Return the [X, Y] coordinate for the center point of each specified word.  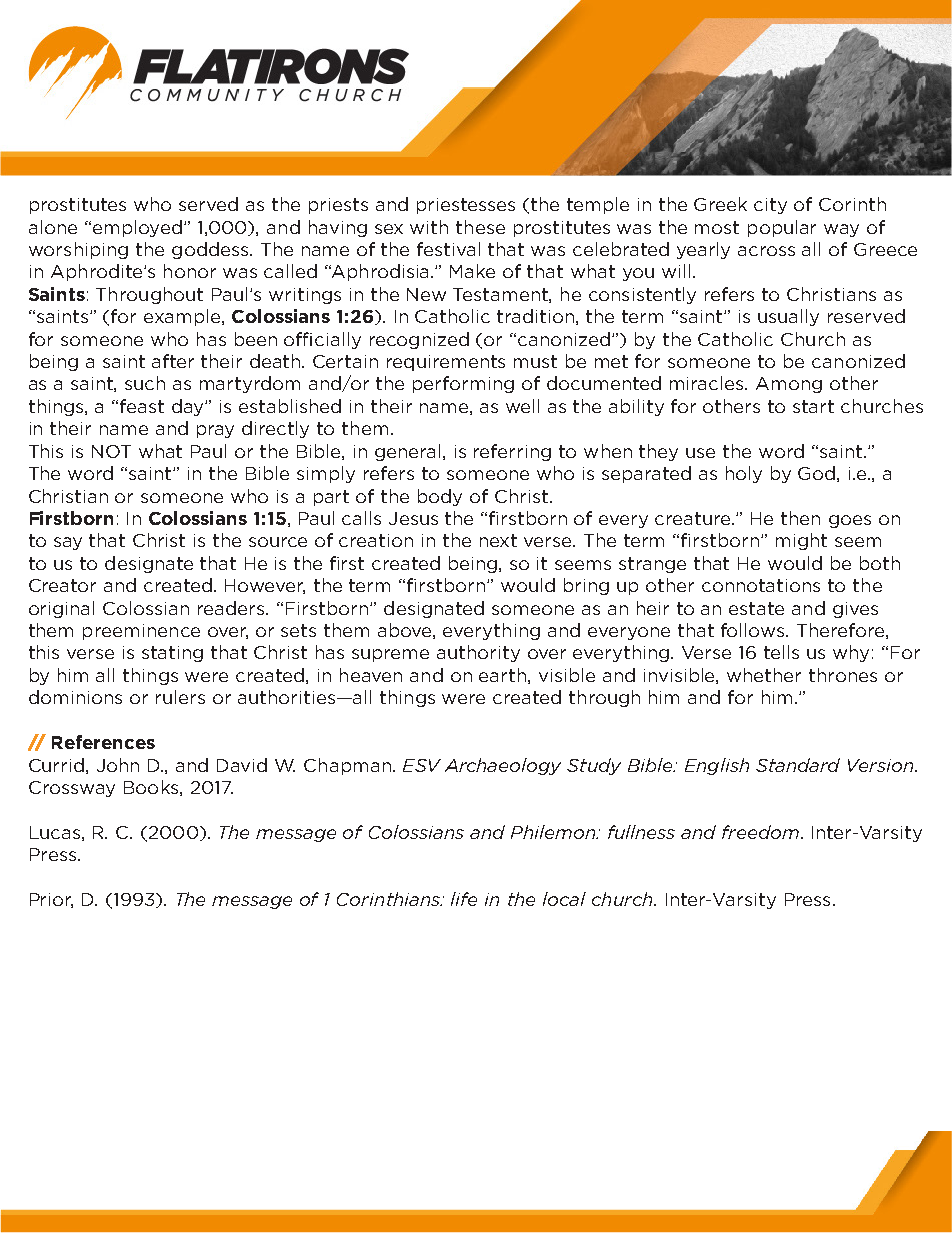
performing [463, 384]
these [480, 227]
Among [789, 385]
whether [764, 675]
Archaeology [503, 766]
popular [782, 228]
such [145, 383]
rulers [180, 697]
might [801, 541]
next [498, 540]
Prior [51, 900]
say [68, 543]
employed [136, 228]
